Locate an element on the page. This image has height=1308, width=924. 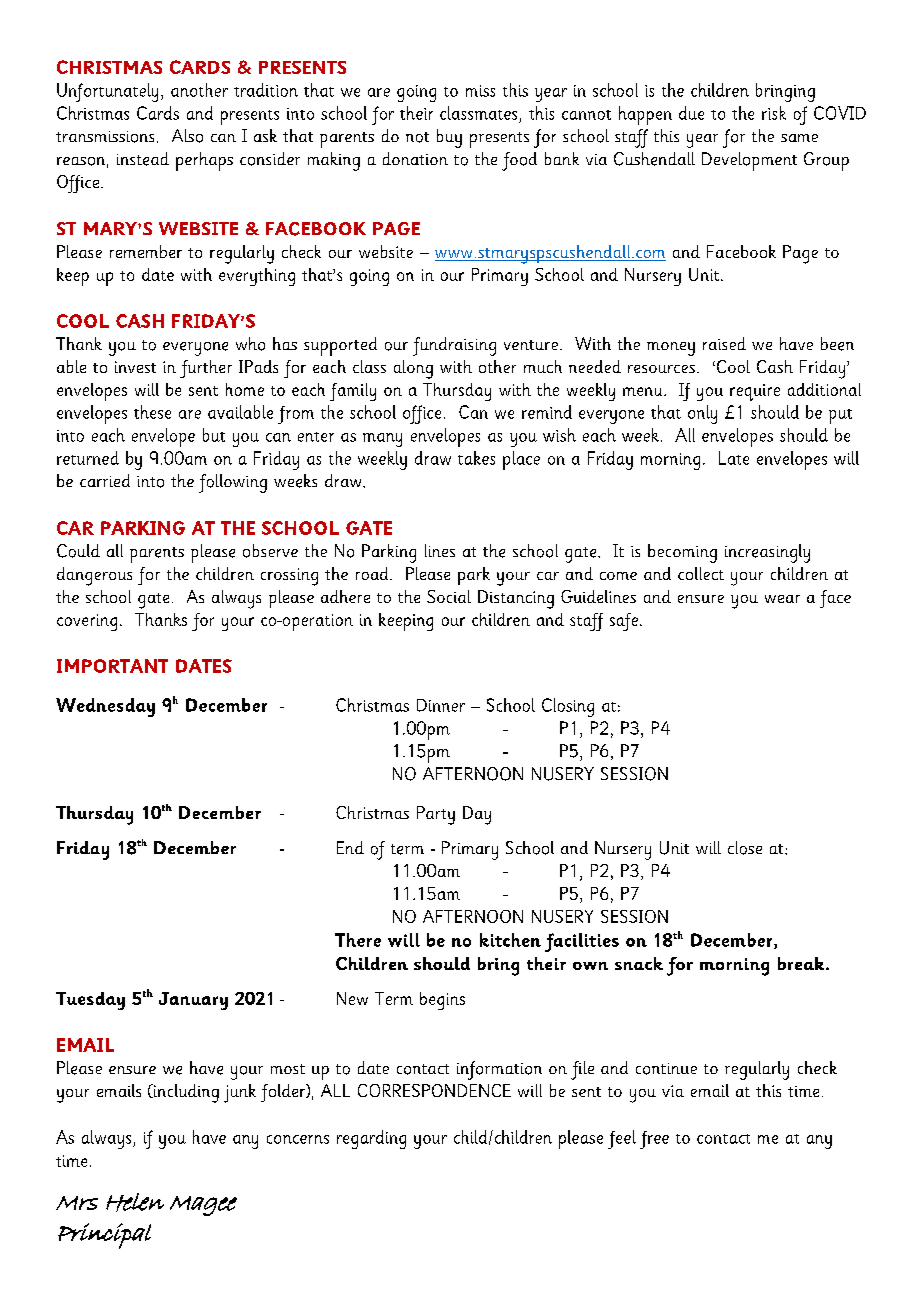
covering is located at coordinates (87, 622).
